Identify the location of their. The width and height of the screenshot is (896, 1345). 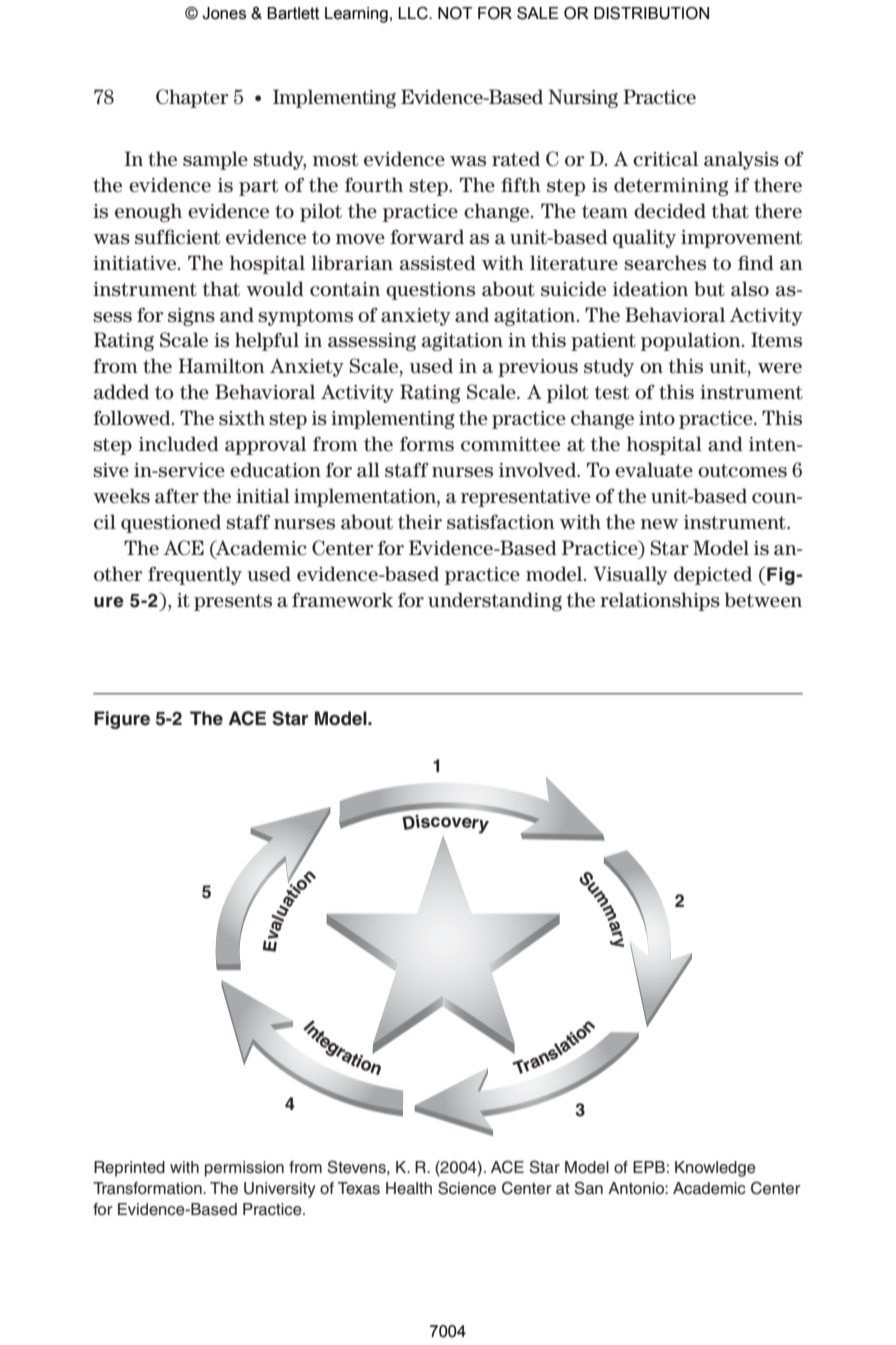
(420, 522).
